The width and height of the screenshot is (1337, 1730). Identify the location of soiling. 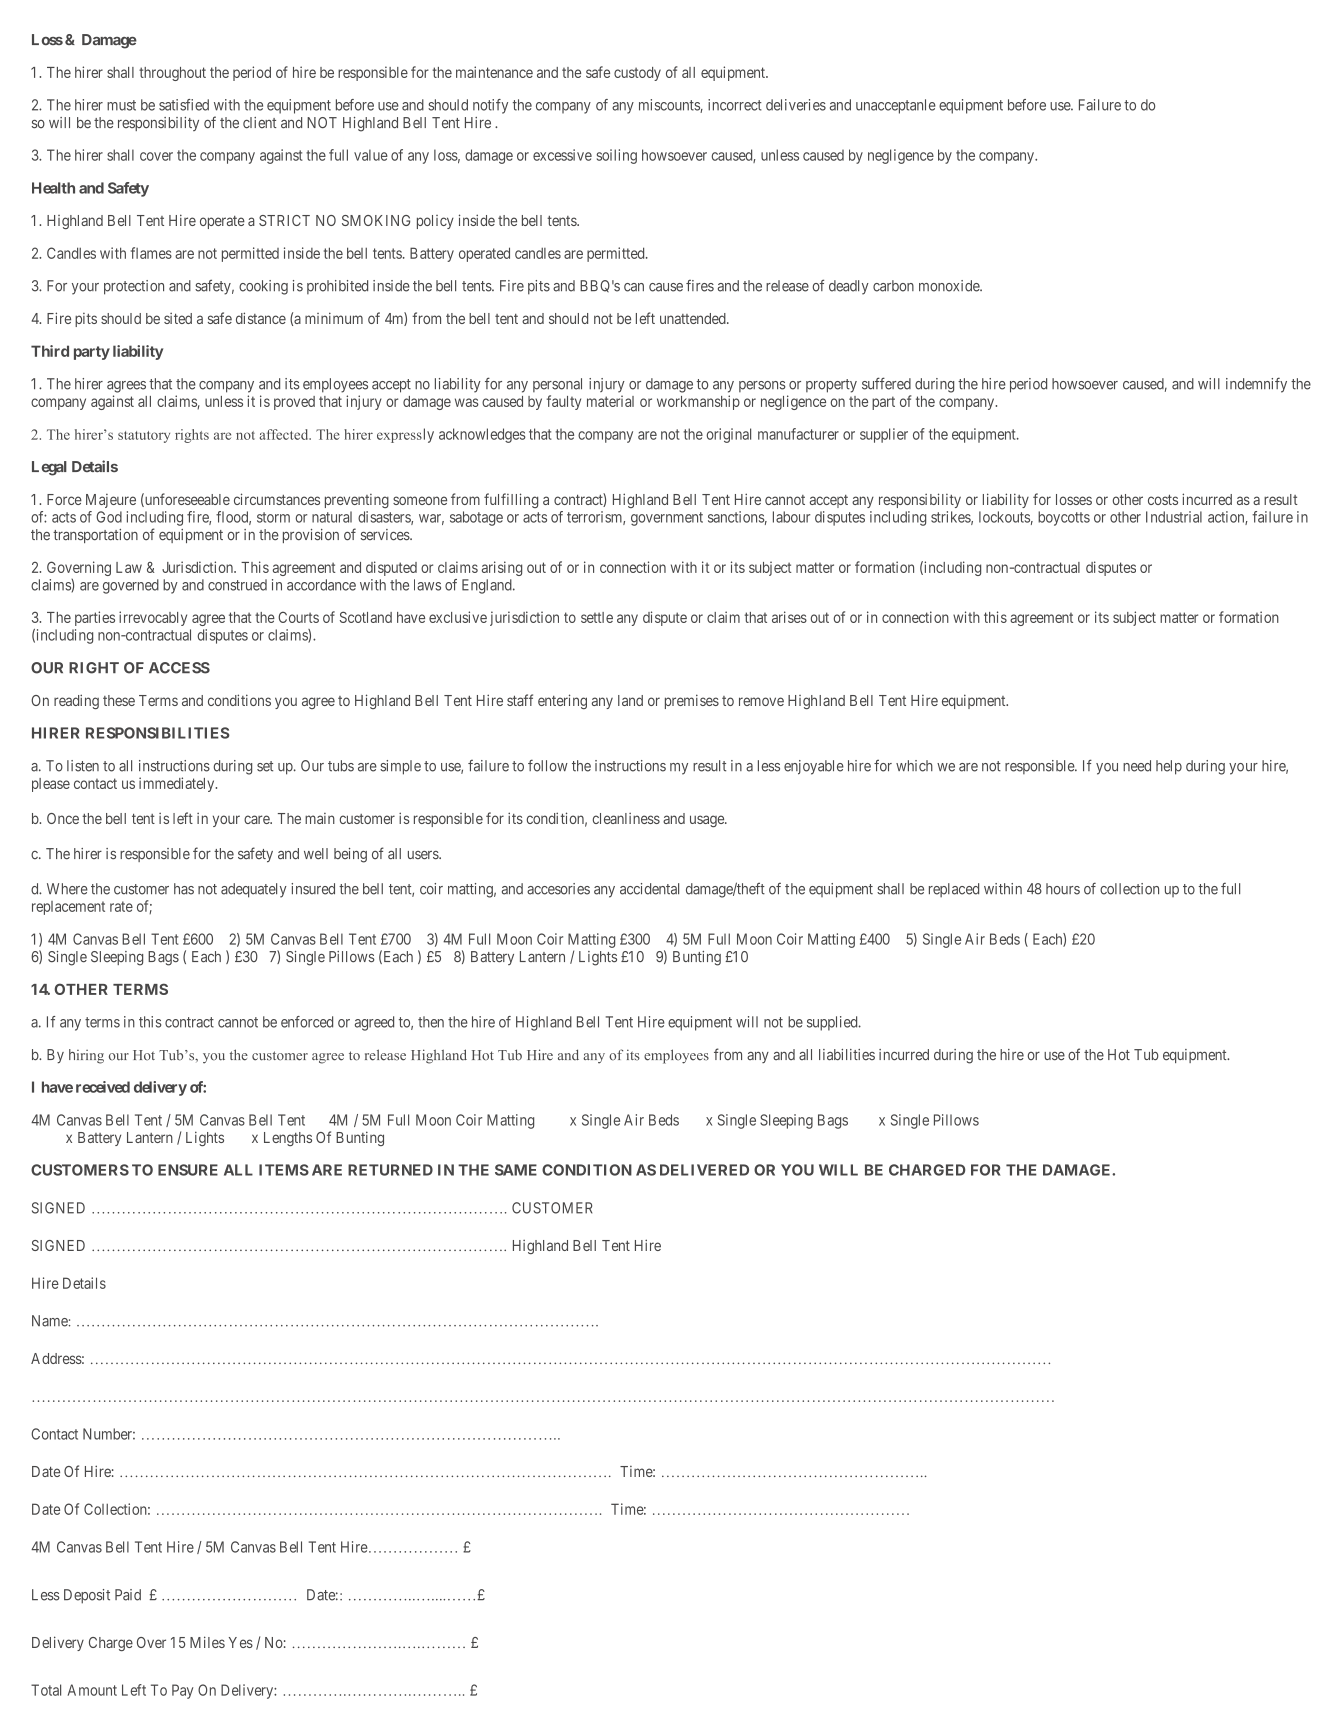
(617, 156).
